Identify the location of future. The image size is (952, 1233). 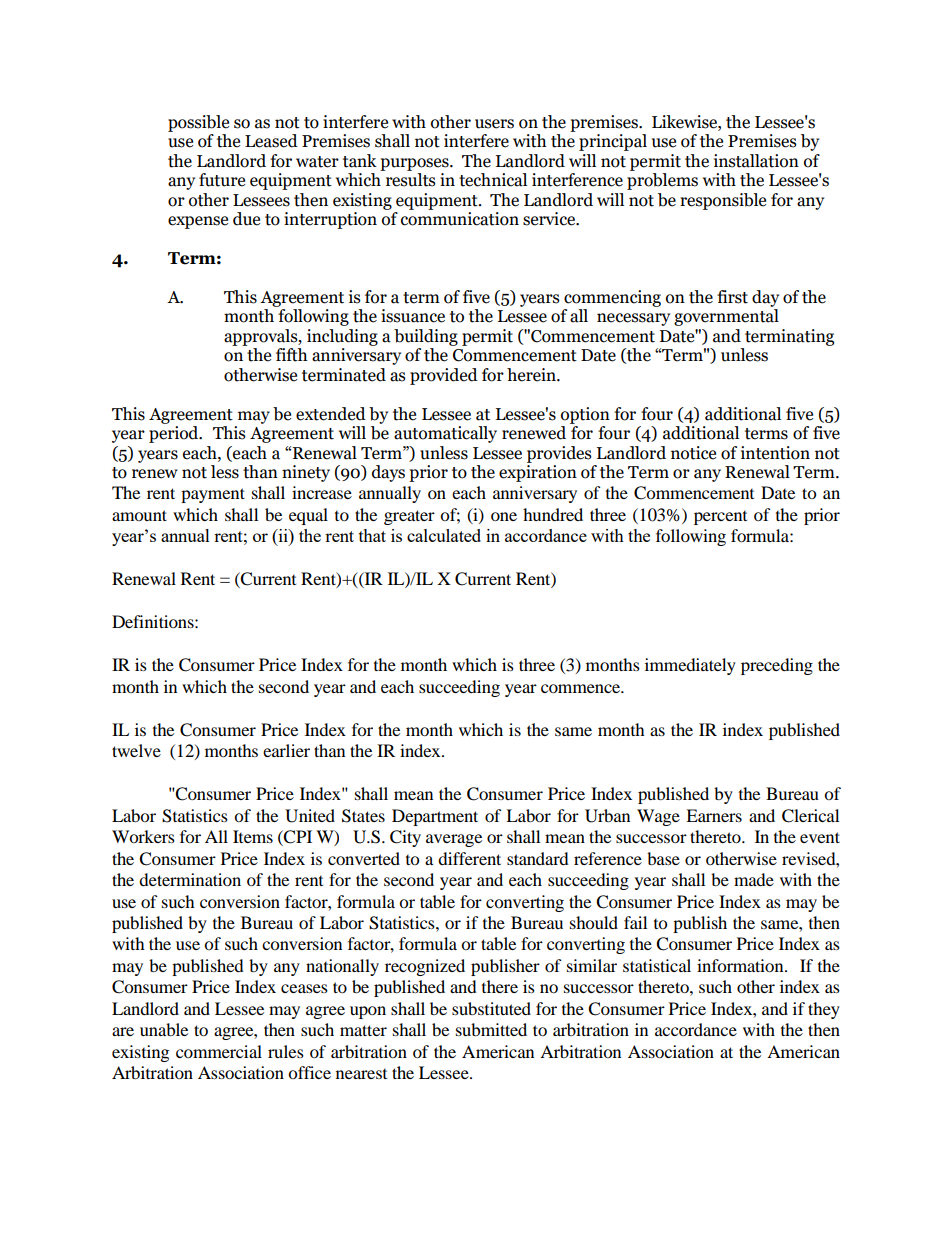
(222, 180).
